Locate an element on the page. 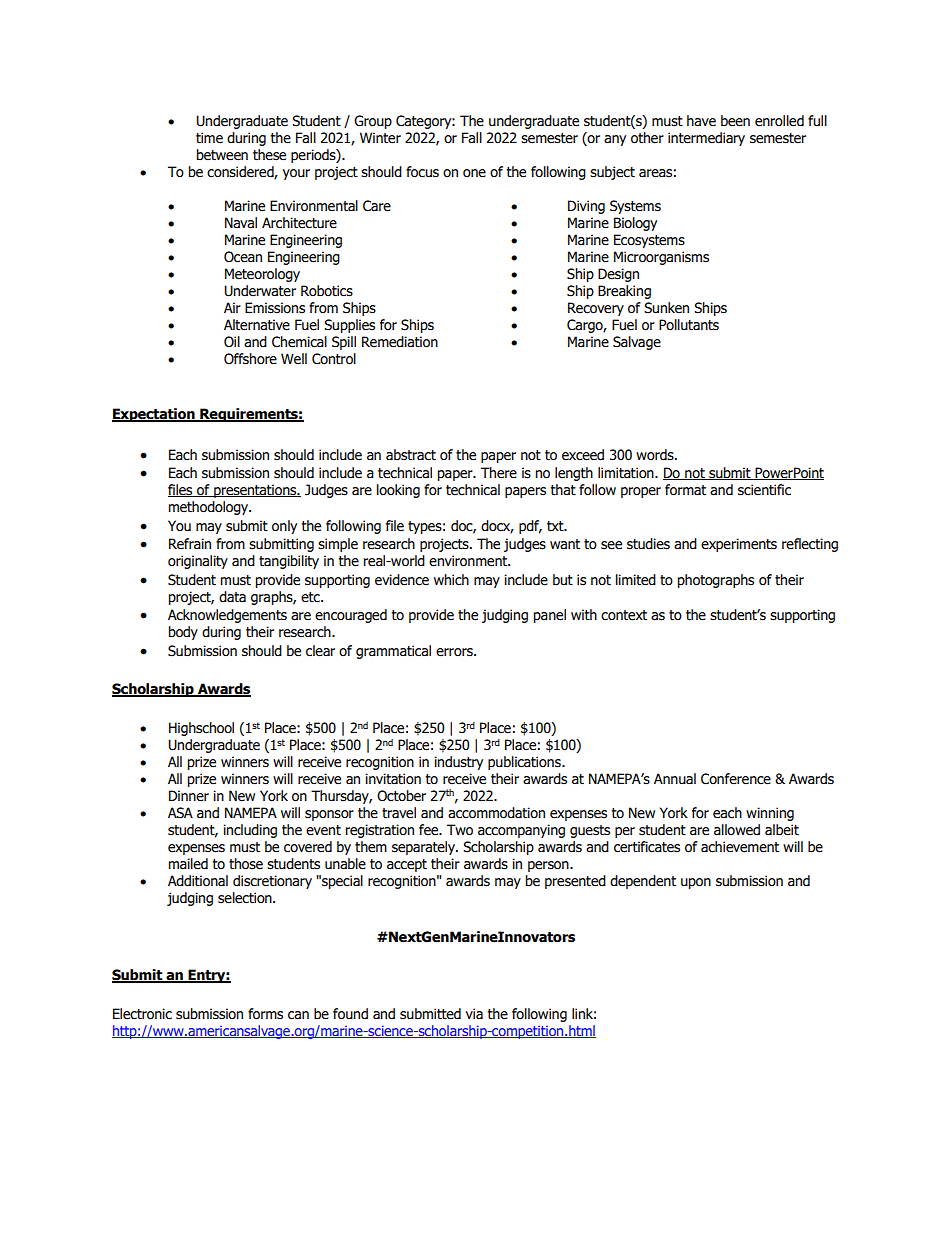 The height and width of the image is (1233, 952). Pollutants is located at coordinates (689, 325).
